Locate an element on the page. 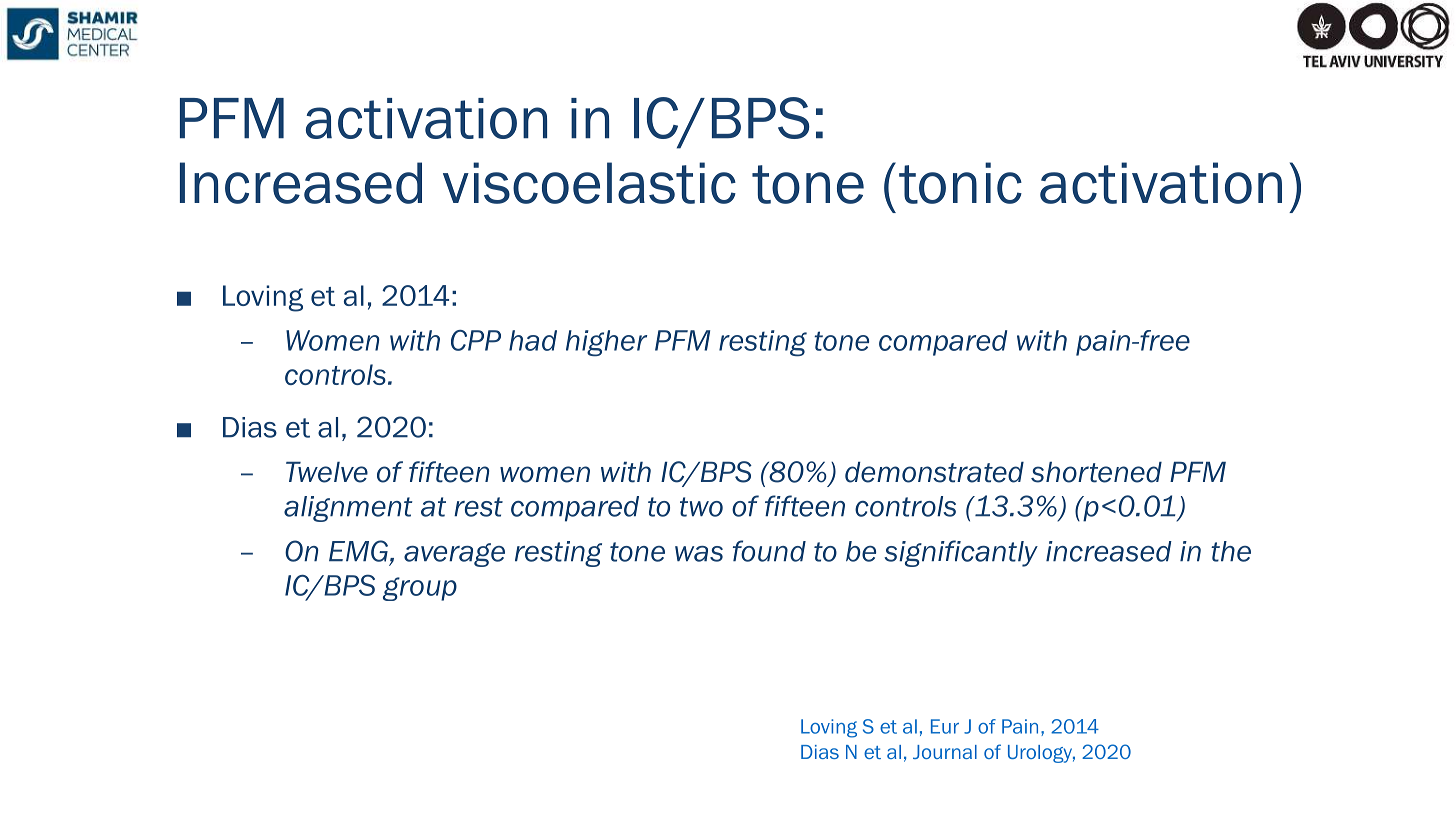 The height and width of the image is (819, 1456). Twelve is located at coordinates (327, 472).
